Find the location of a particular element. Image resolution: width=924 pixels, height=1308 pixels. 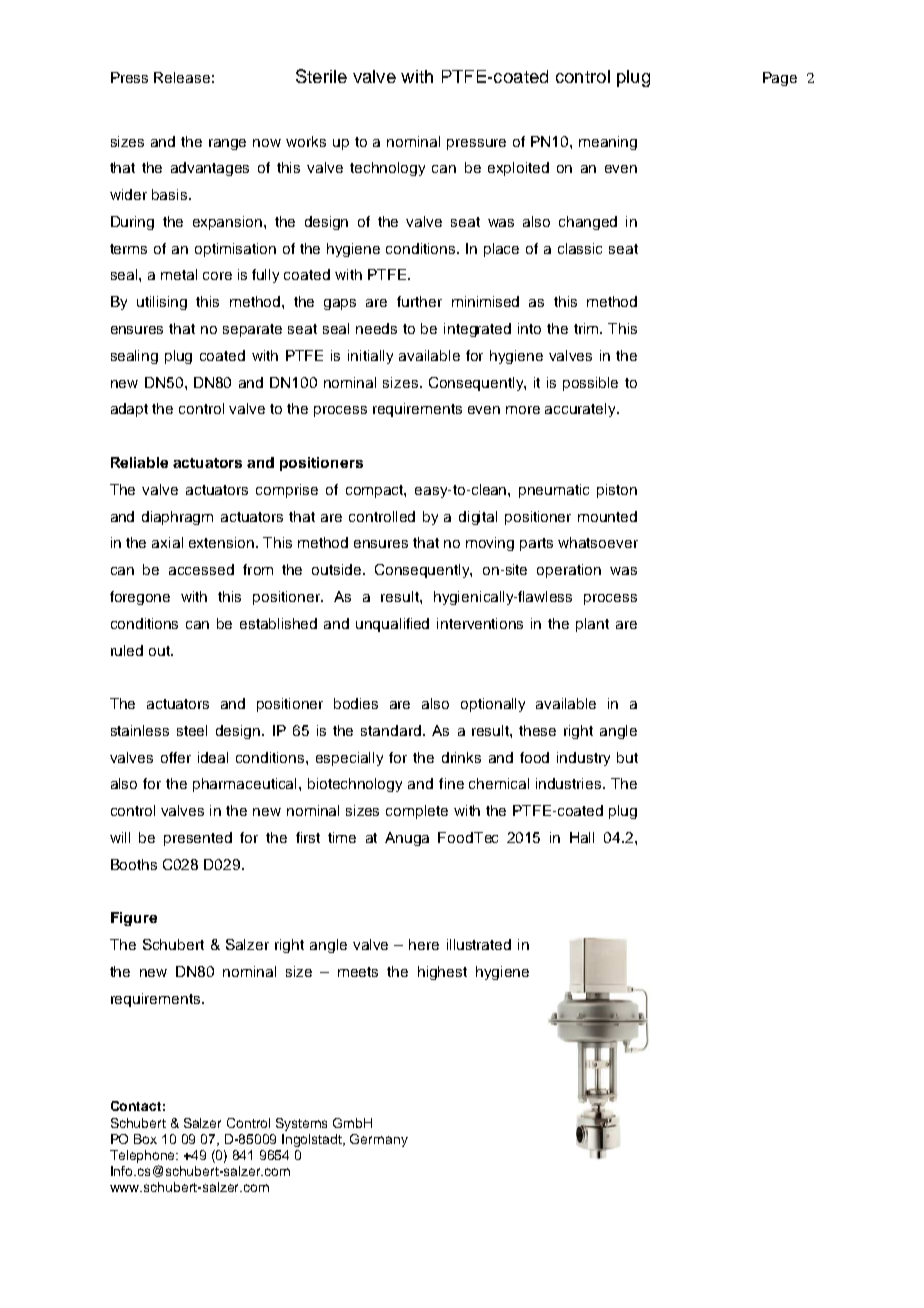

accessed is located at coordinates (201, 569).
